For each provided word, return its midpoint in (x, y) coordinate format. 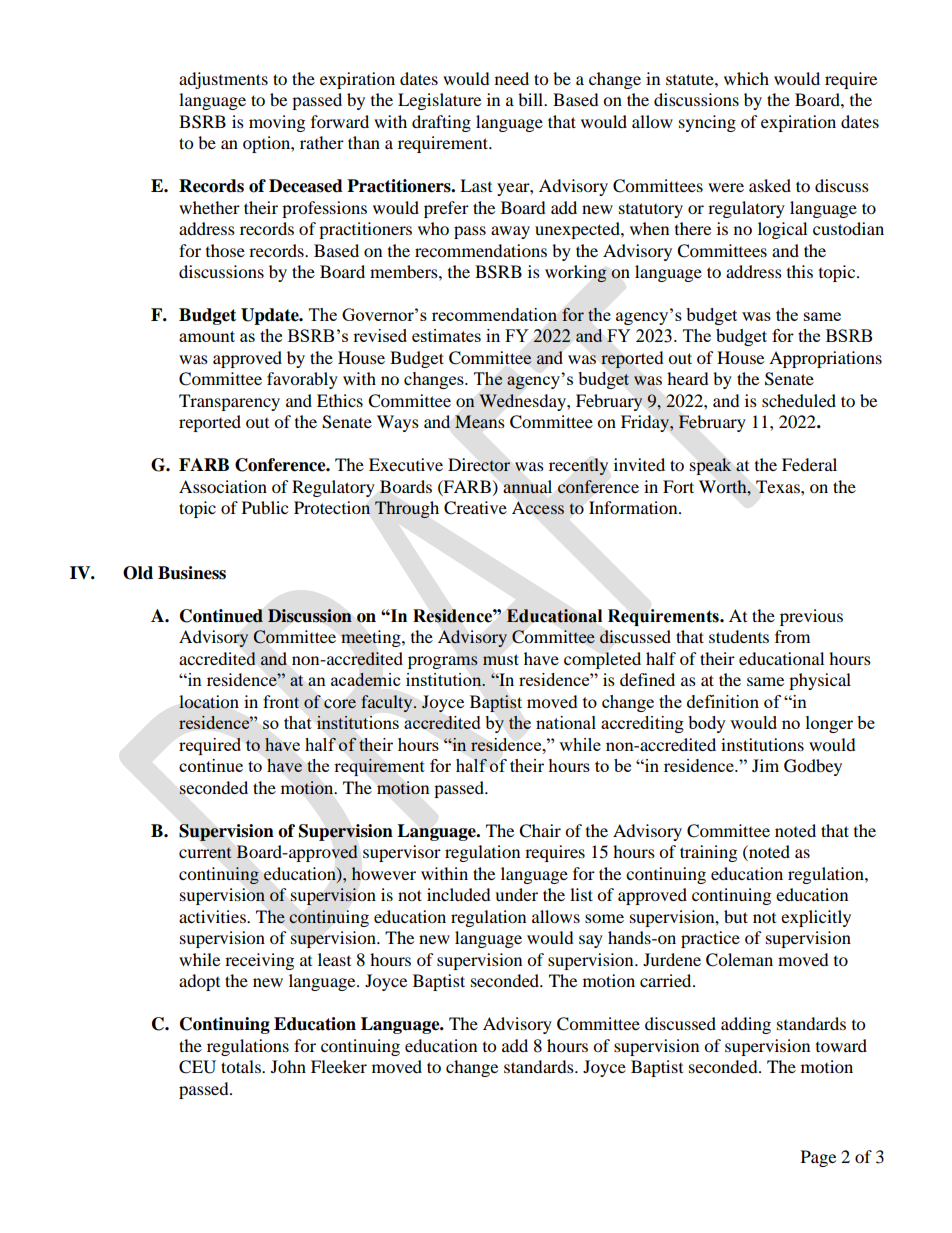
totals (242, 1066)
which (746, 78)
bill (532, 99)
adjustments (223, 80)
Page (818, 1158)
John (288, 1066)
